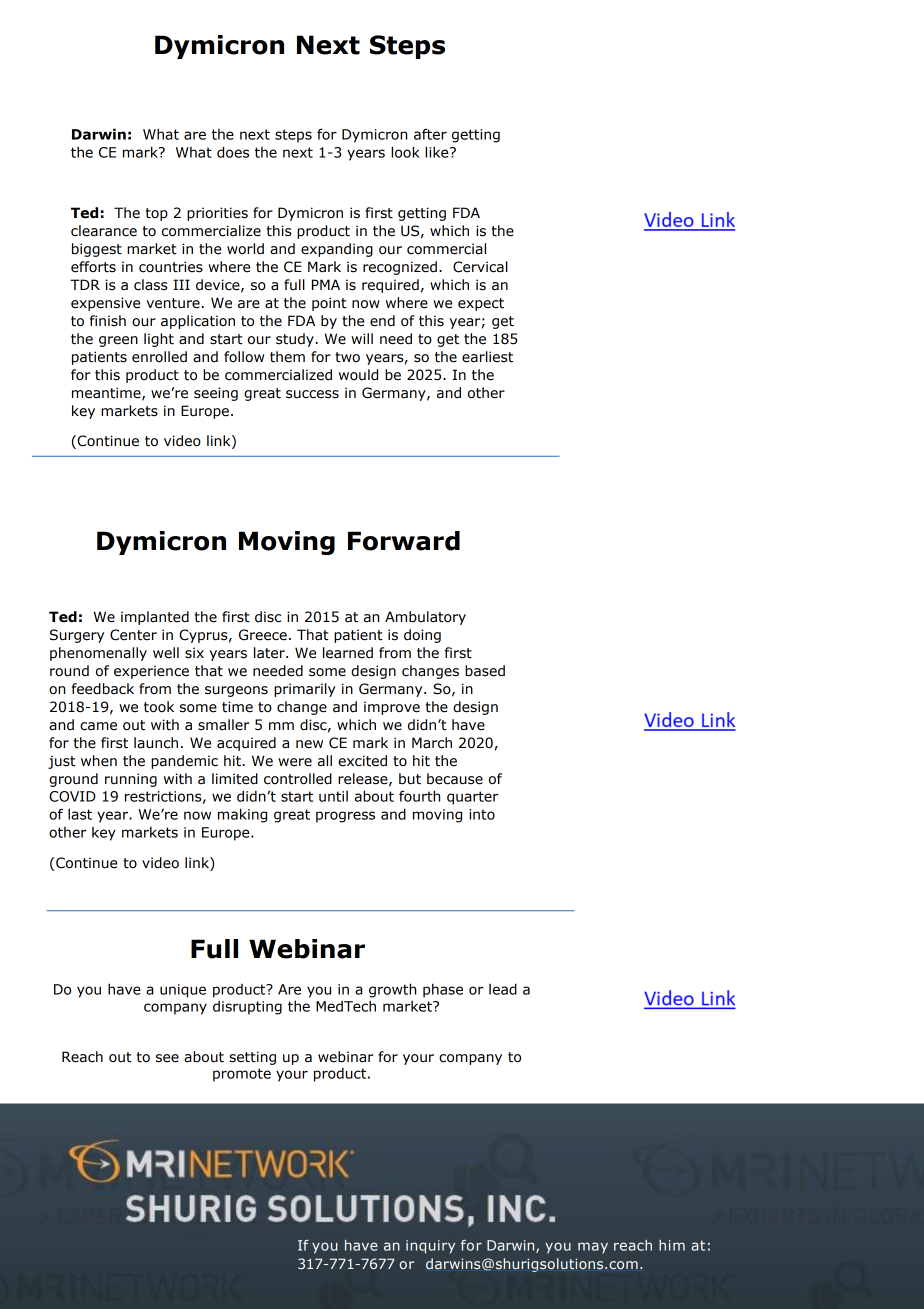 The image size is (924, 1309). I want to click on Forward, so click(404, 541).
